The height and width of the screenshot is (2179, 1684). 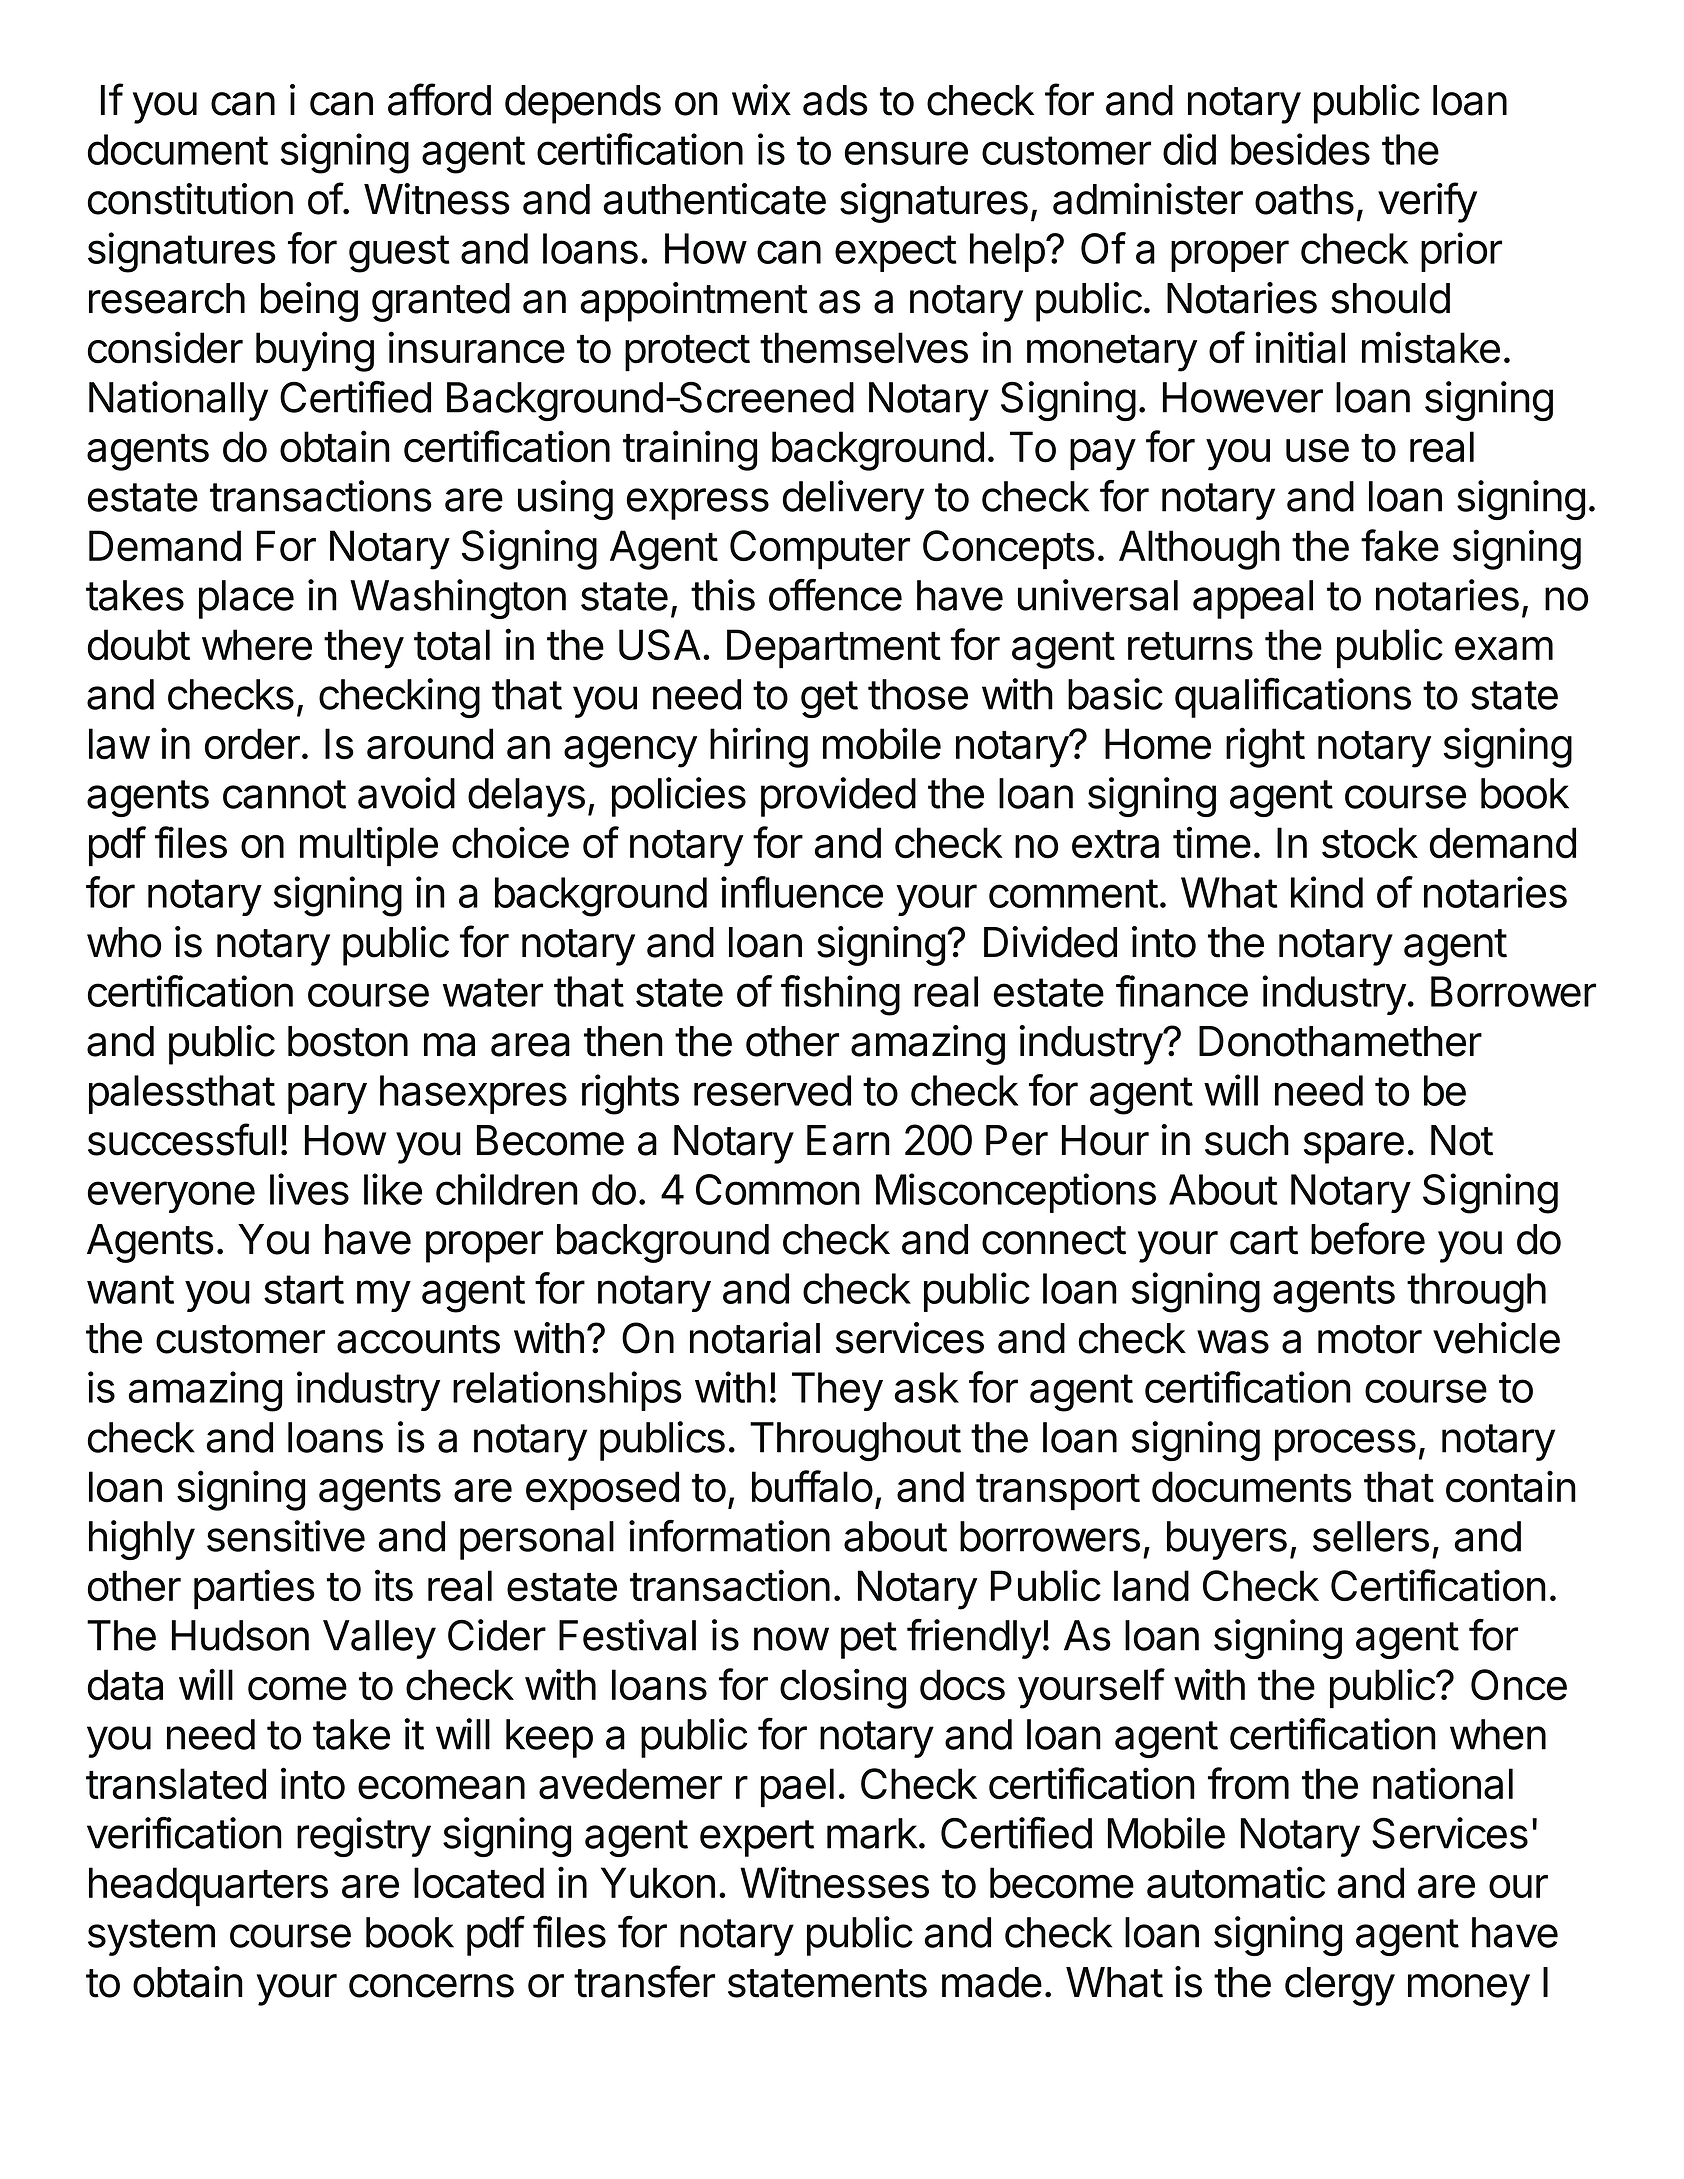 I want to click on parties, so click(x=254, y=1589).
